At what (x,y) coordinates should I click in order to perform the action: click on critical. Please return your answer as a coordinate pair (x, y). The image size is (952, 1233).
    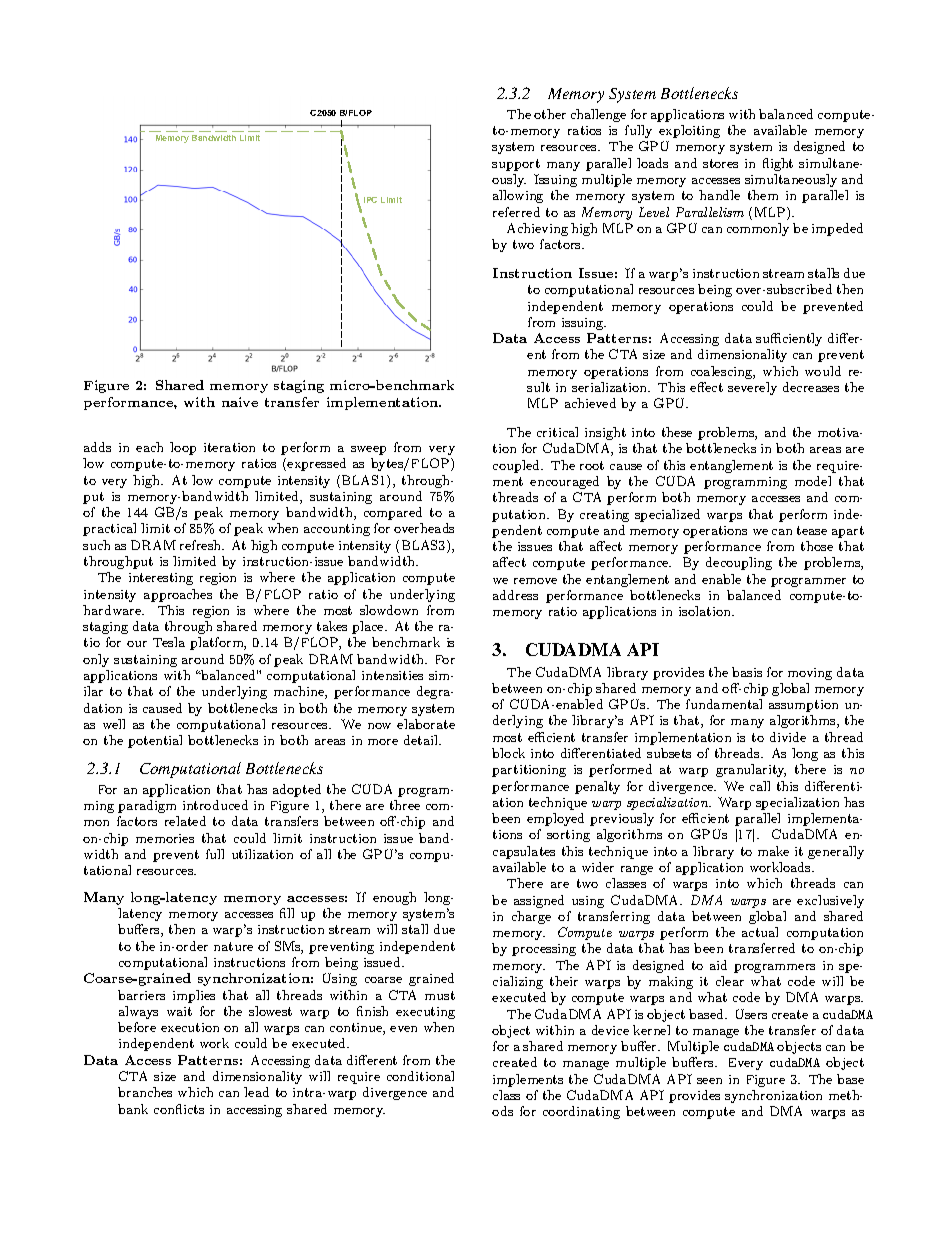
    Looking at the image, I should click on (557, 432).
